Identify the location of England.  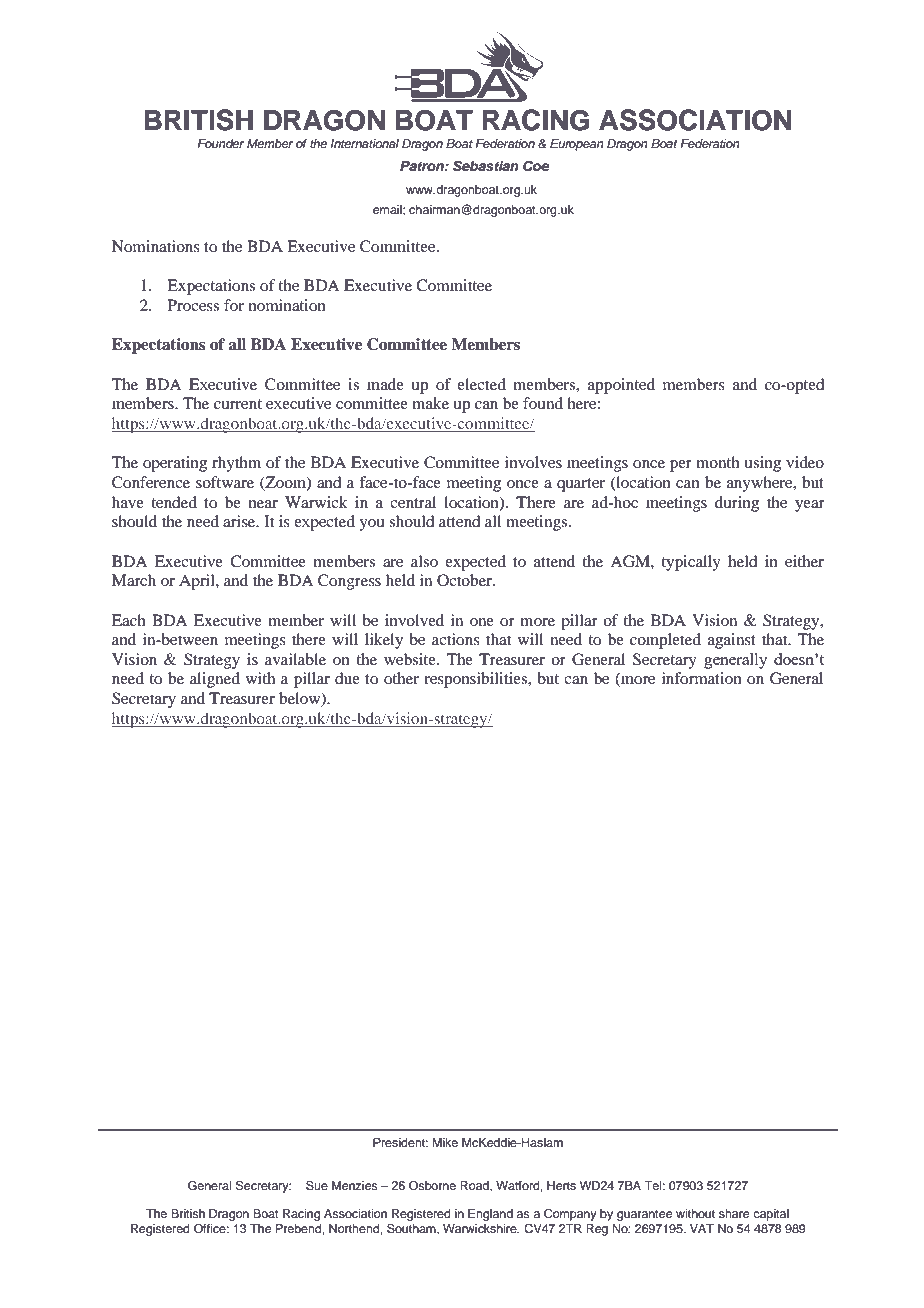
(490, 1215).
